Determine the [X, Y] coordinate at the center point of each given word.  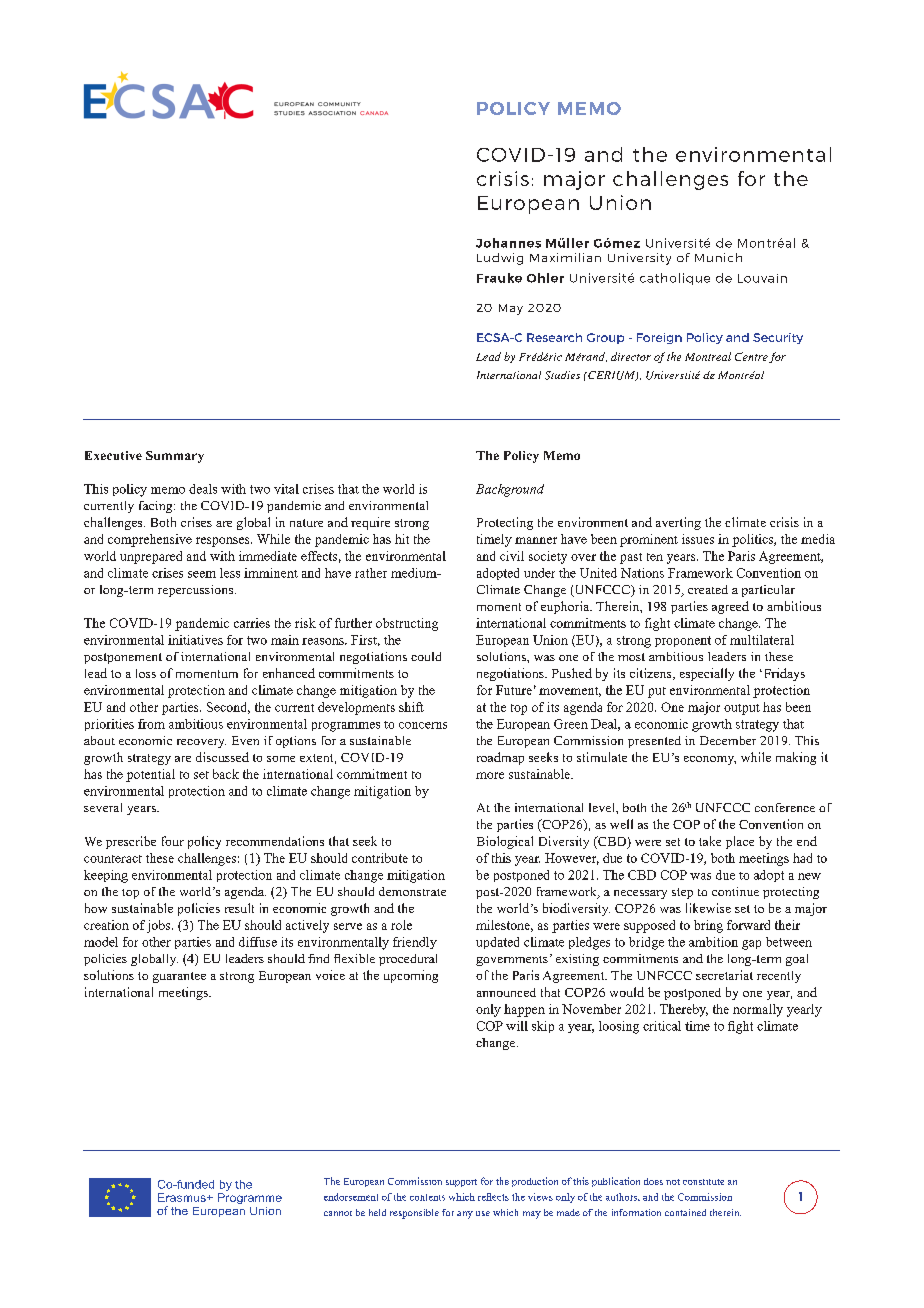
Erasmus [183, 1197]
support [461, 1183]
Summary [175, 457]
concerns [423, 725]
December [728, 740]
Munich [718, 257]
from [151, 724]
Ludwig [500, 259]
